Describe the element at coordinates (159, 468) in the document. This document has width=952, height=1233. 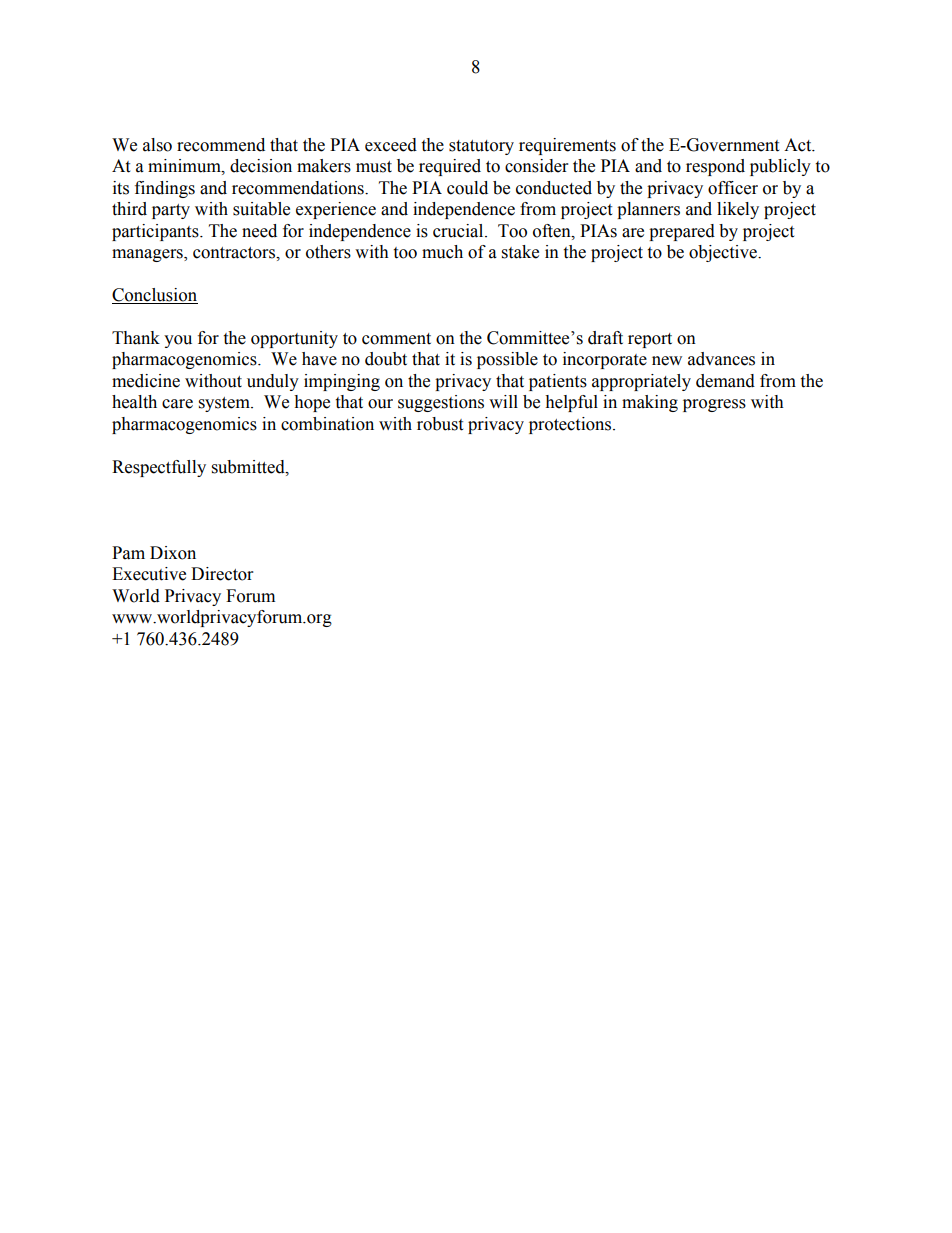
I see `Respectfully` at that location.
